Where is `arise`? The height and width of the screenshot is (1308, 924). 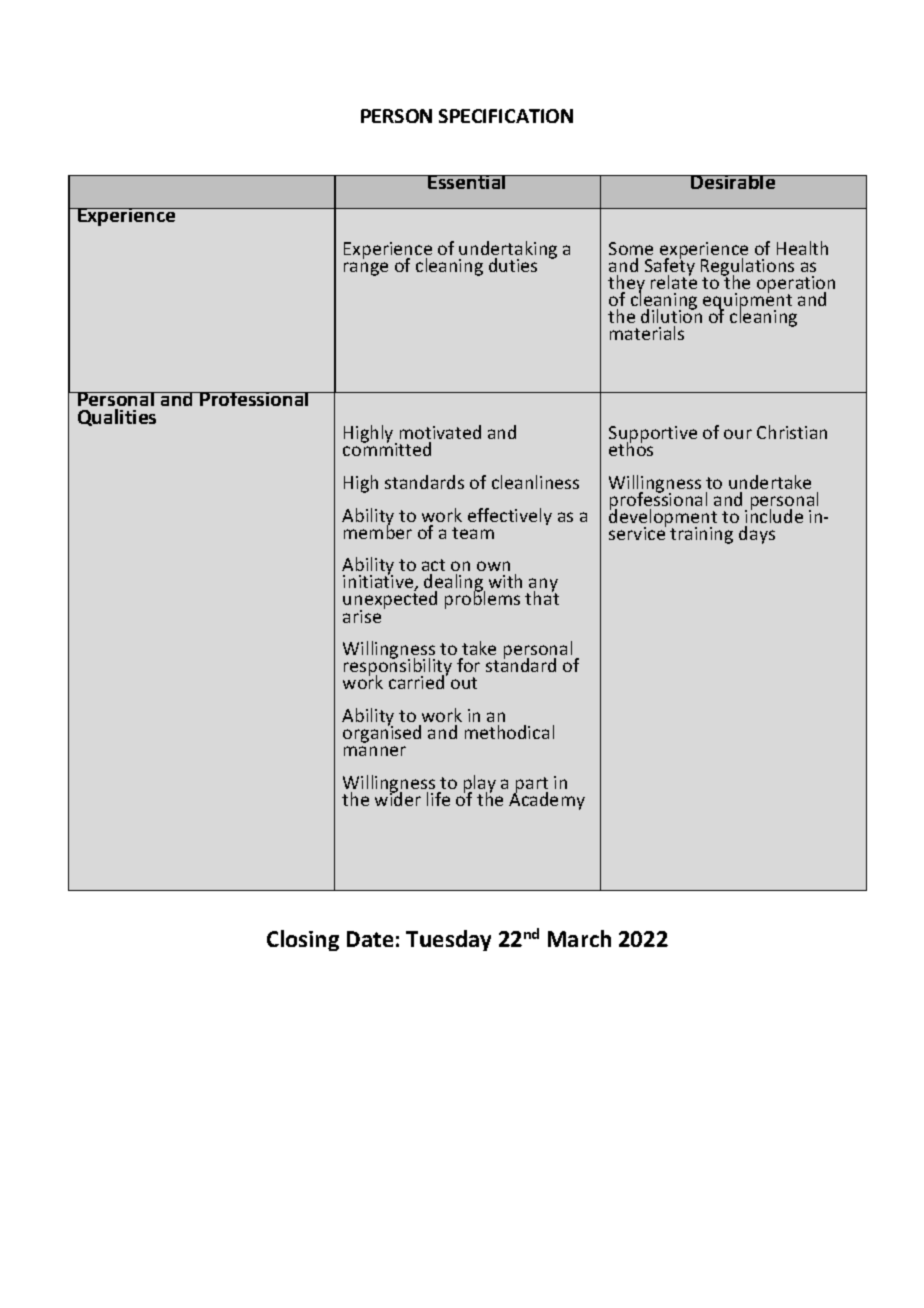 arise is located at coordinates (362, 616).
